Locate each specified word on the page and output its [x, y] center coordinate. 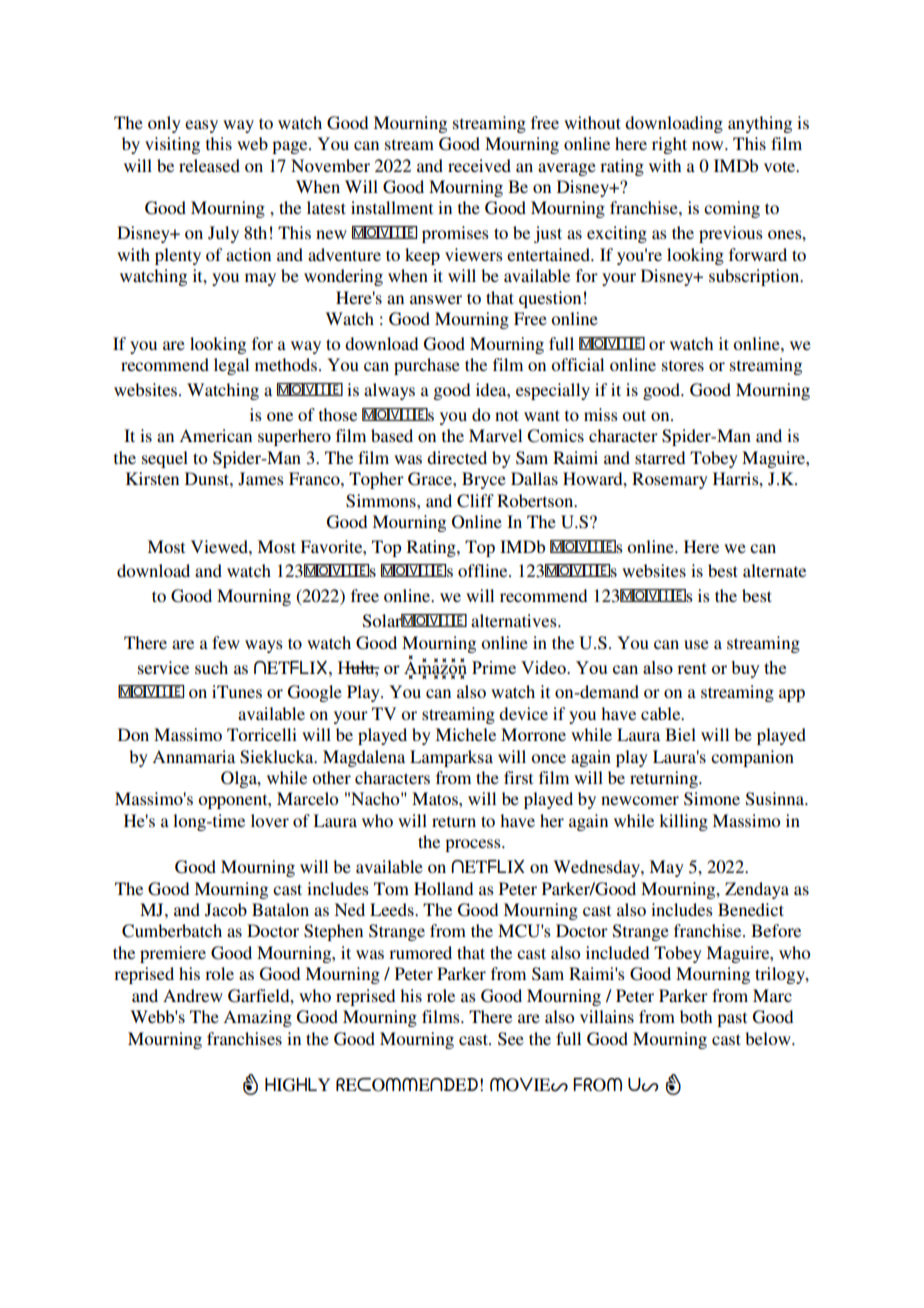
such [211, 667]
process [474, 845]
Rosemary [670, 480]
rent [692, 668]
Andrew [193, 995]
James [261, 479]
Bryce [484, 480]
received [479, 165]
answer [436, 299]
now [709, 145]
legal [231, 366]
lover [270, 820]
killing [683, 822]
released [209, 165]
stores [683, 365]
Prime [494, 667]
